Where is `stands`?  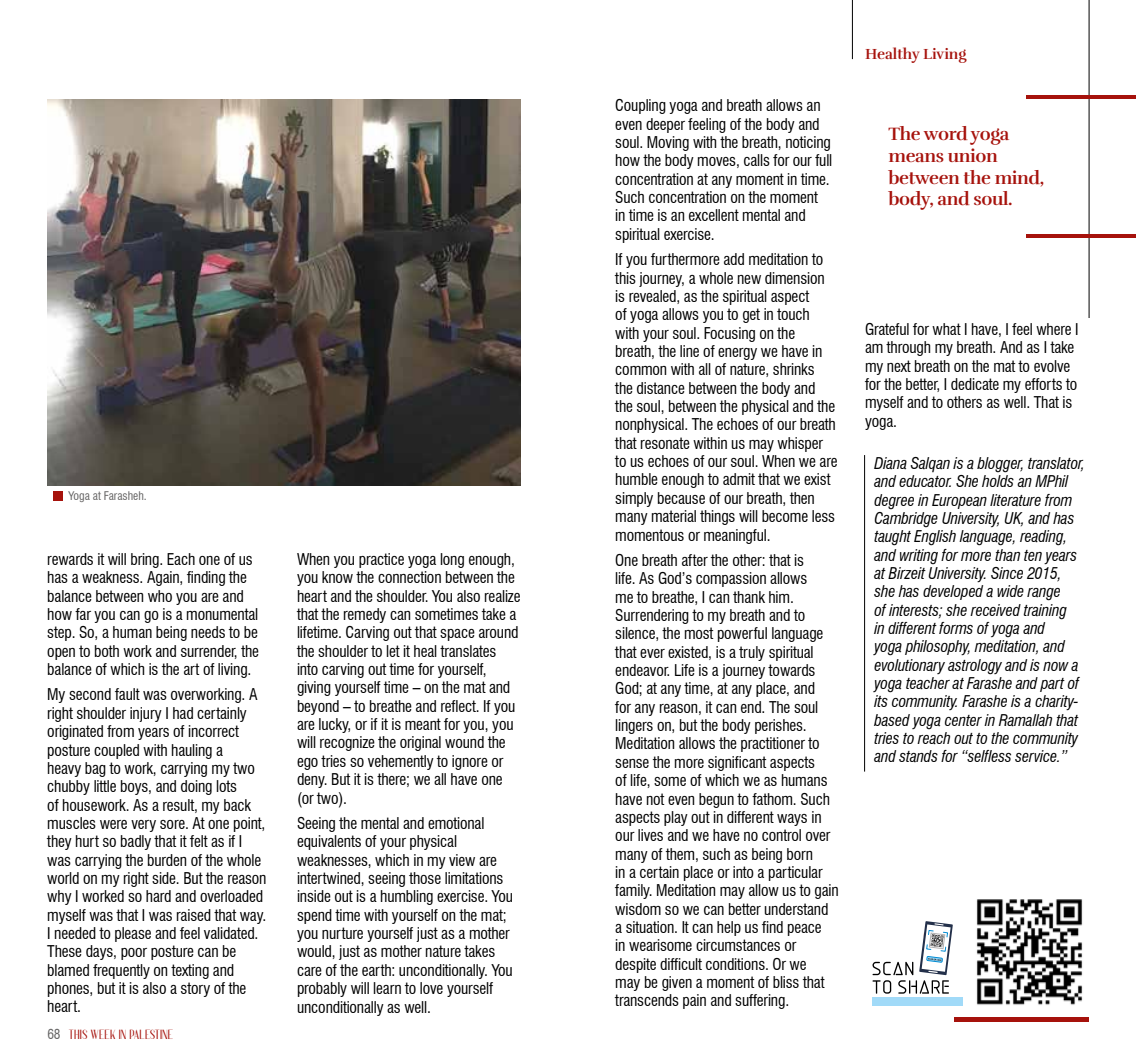 stands is located at coordinates (918, 756).
